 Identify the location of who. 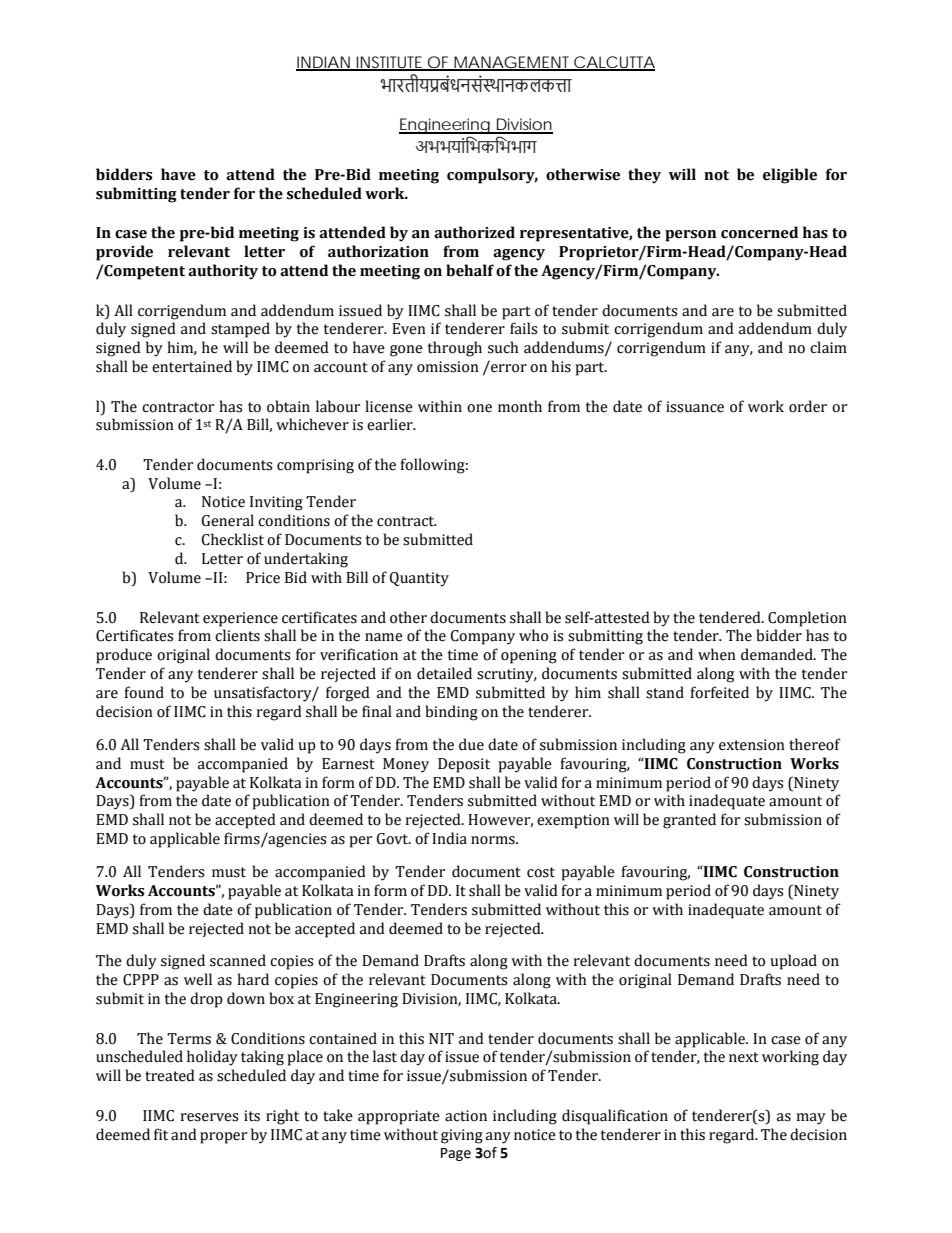
(533, 635).
